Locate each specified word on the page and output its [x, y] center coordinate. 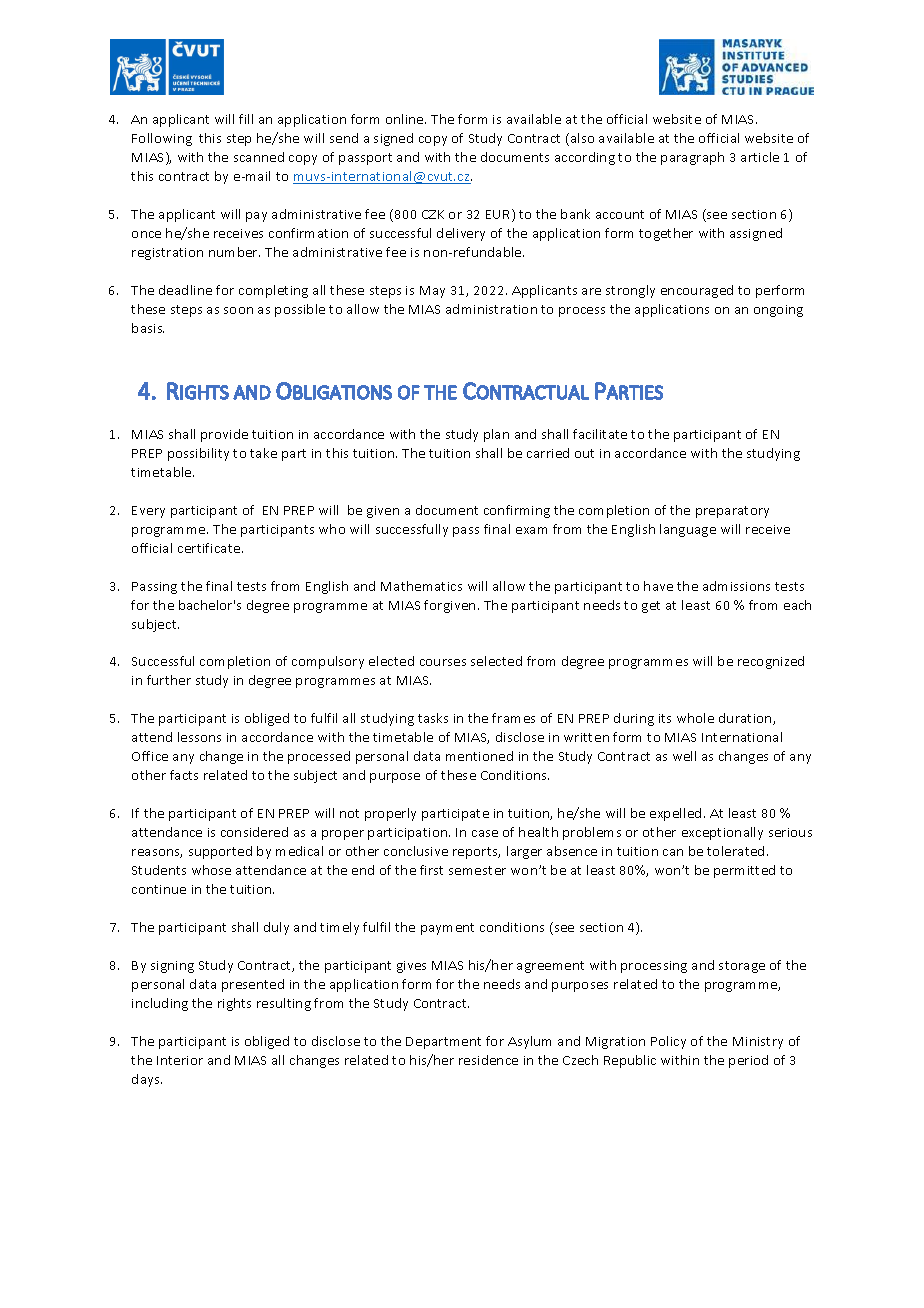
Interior [180, 1060]
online [406, 119]
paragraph [692, 158]
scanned [259, 157]
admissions [736, 586]
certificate [210, 548]
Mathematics [421, 586]
